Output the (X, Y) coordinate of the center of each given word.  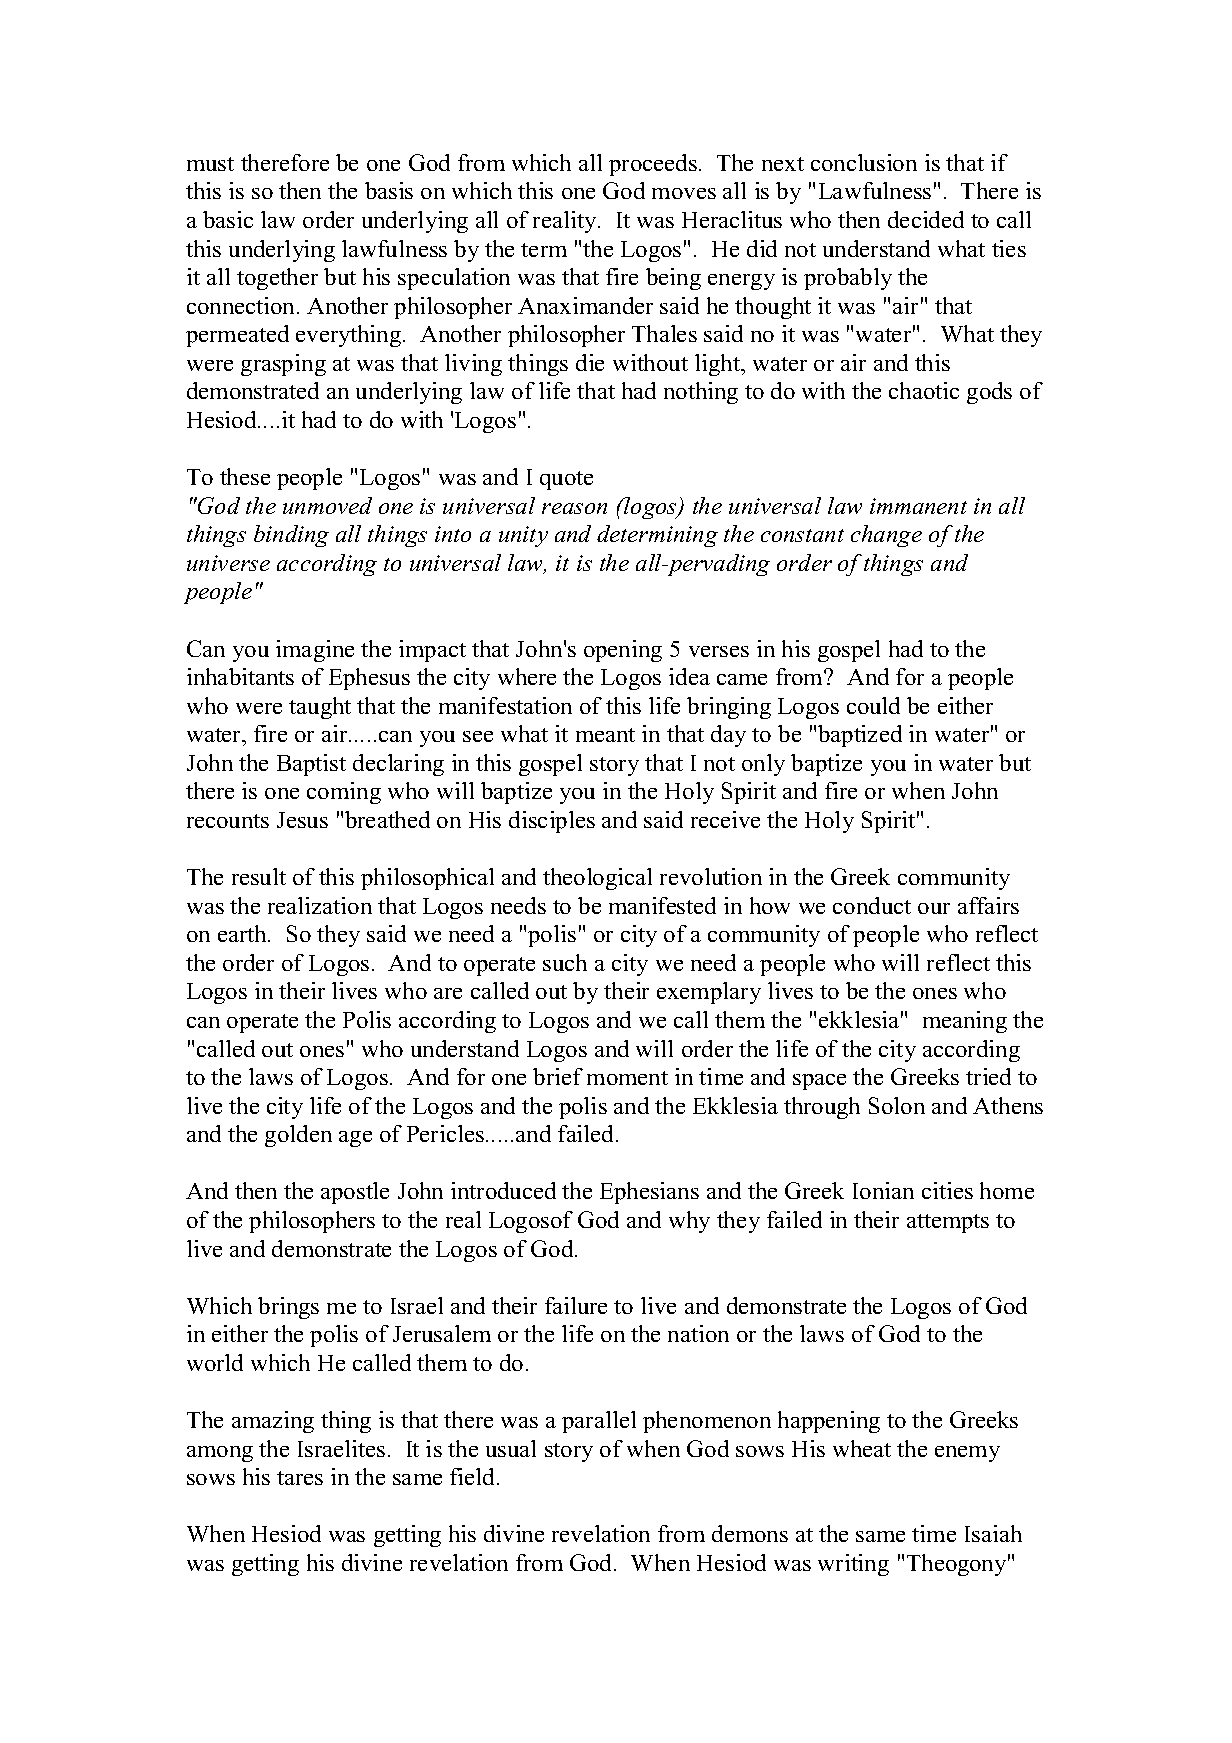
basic (228, 219)
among (220, 1454)
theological (597, 879)
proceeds (653, 165)
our (934, 908)
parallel (599, 1422)
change (886, 536)
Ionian (883, 1190)
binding (291, 536)
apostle (355, 1193)
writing (853, 1565)
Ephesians (649, 1193)
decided (926, 219)
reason (574, 508)
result (259, 876)
